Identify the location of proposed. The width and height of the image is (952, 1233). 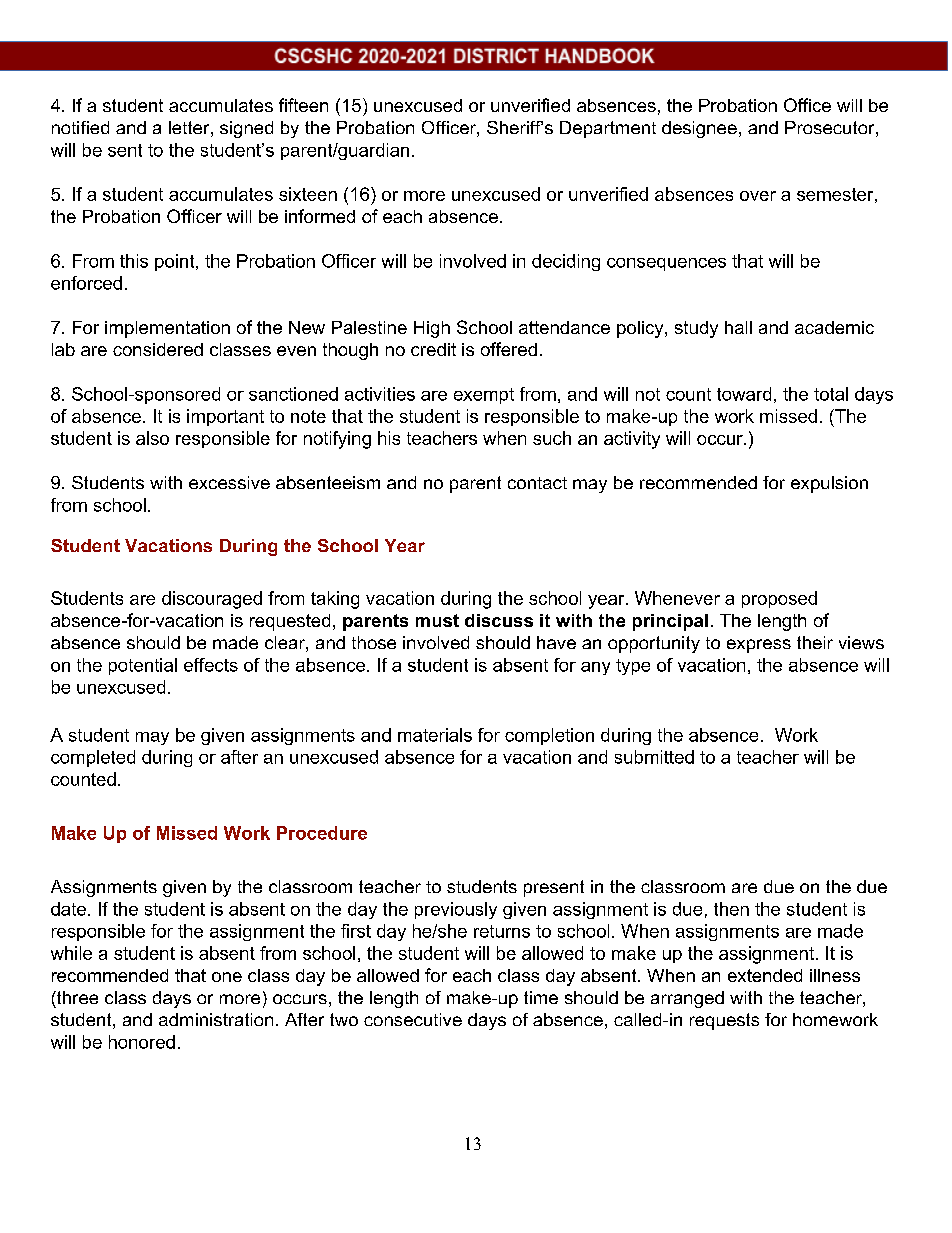
(779, 599).
